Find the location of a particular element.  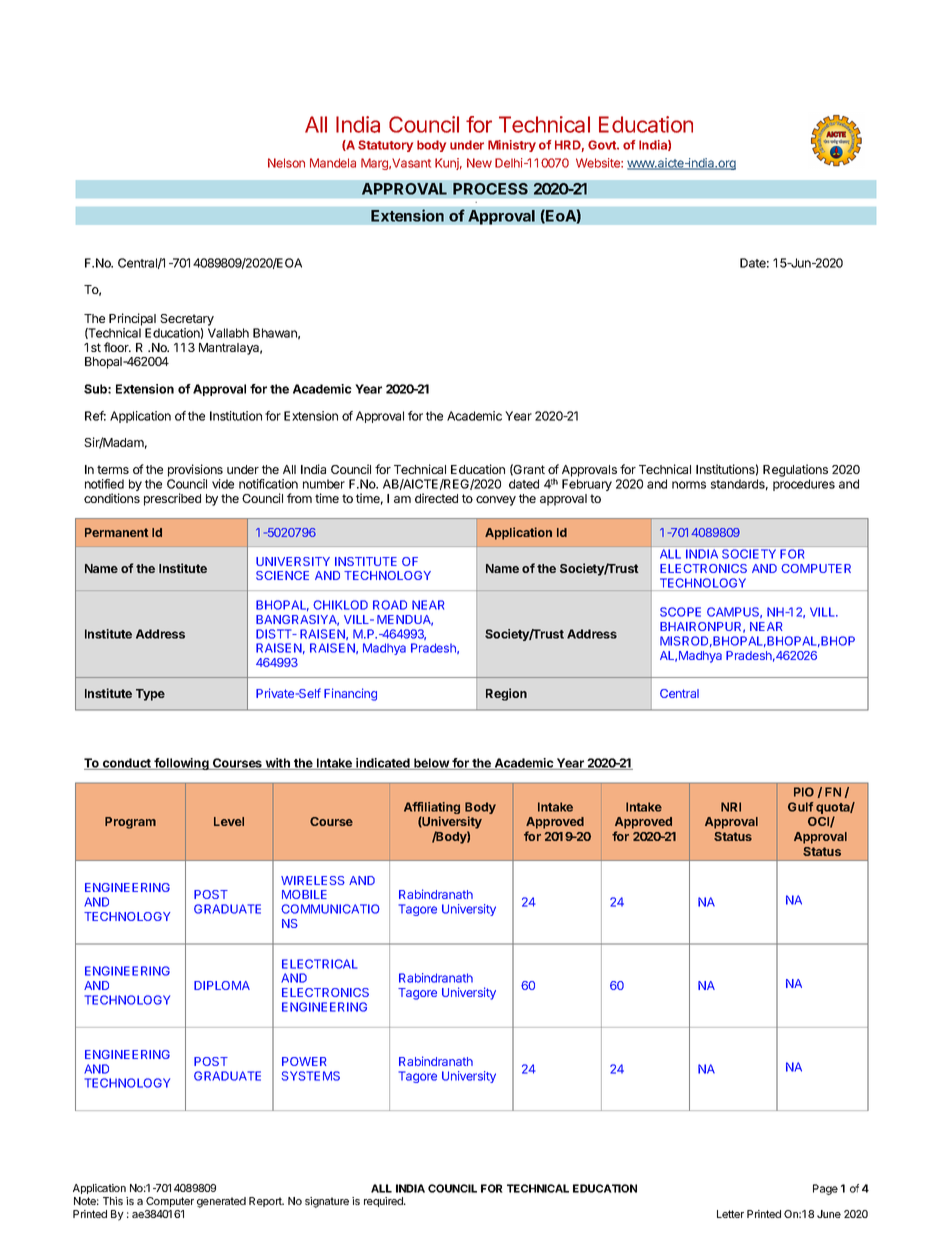

Type is located at coordinates (150, 695).
